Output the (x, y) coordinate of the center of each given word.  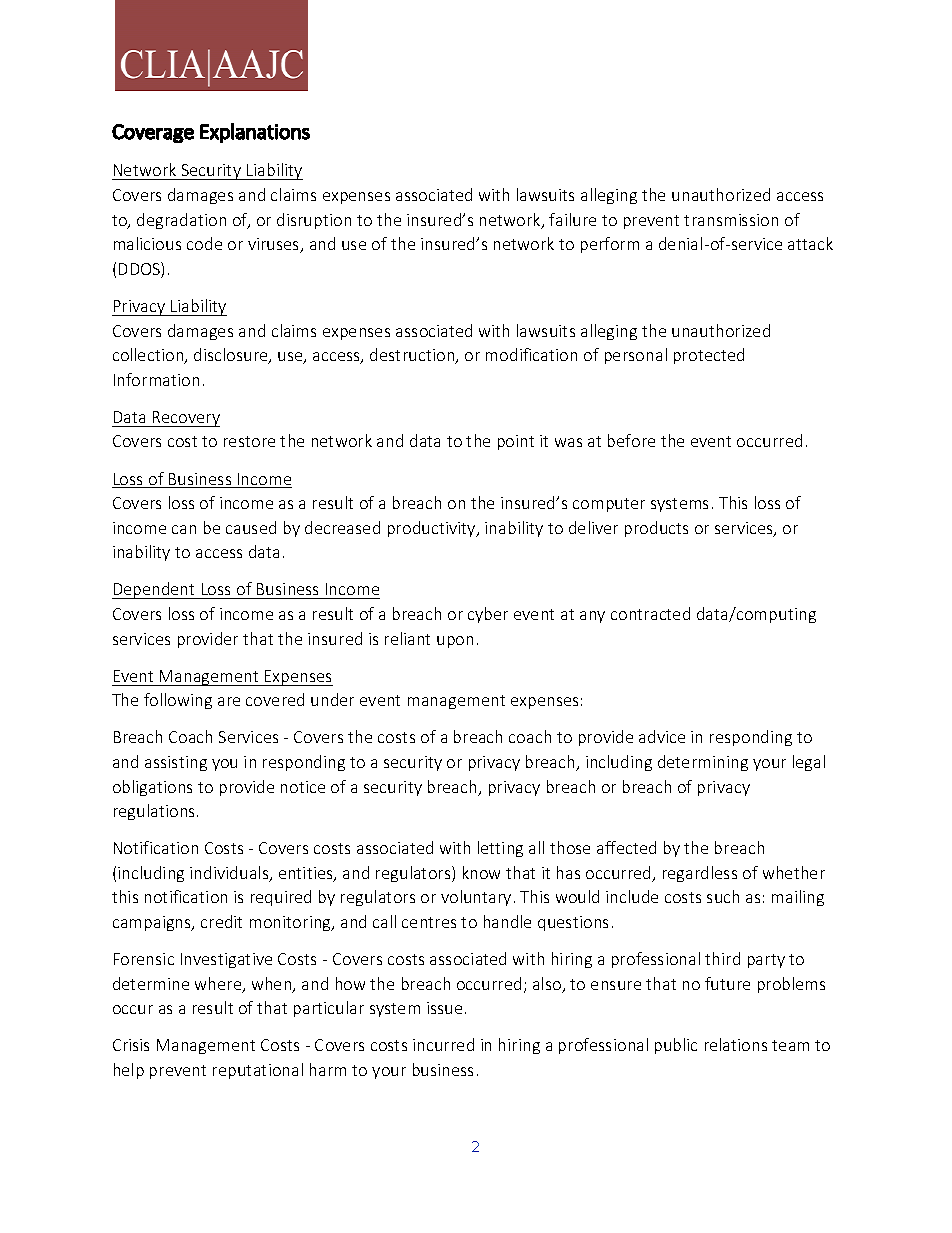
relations (736, 1044)
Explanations (255, 133)
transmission (731, 220)
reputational (258, 1071)
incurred (443, 1044)
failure (572, 219)
